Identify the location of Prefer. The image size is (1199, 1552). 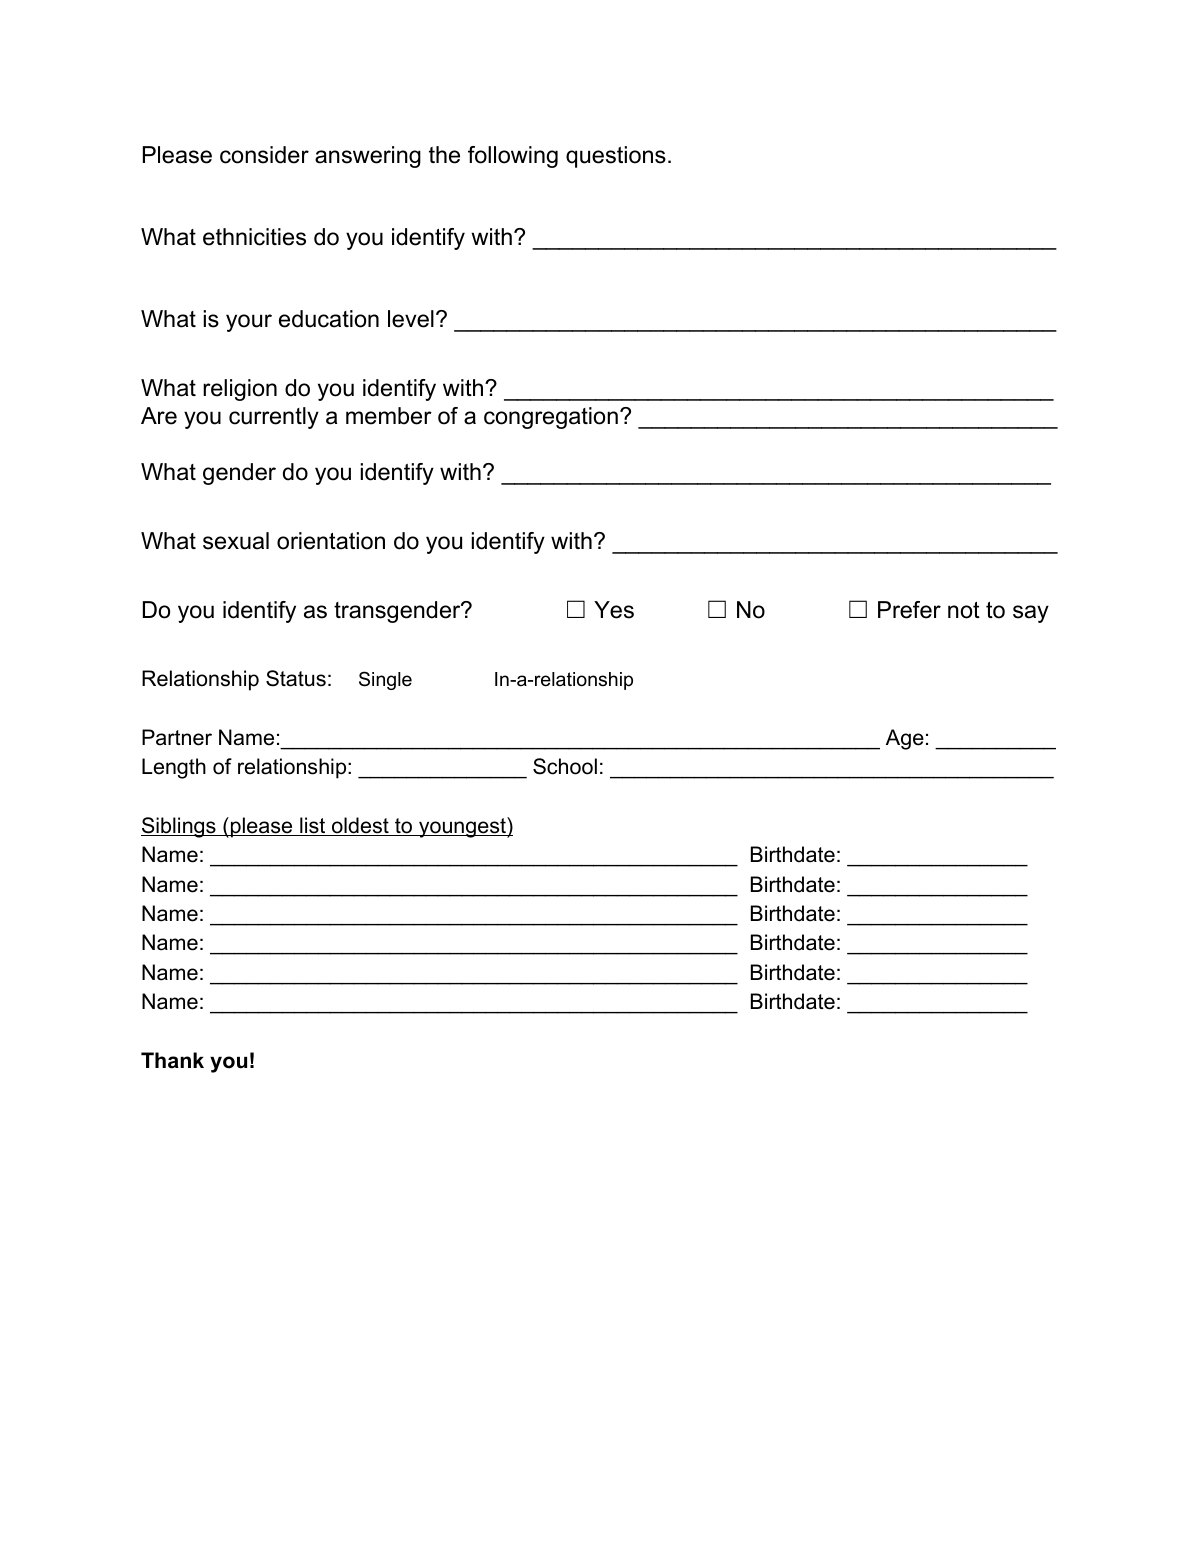
(909, 610).
